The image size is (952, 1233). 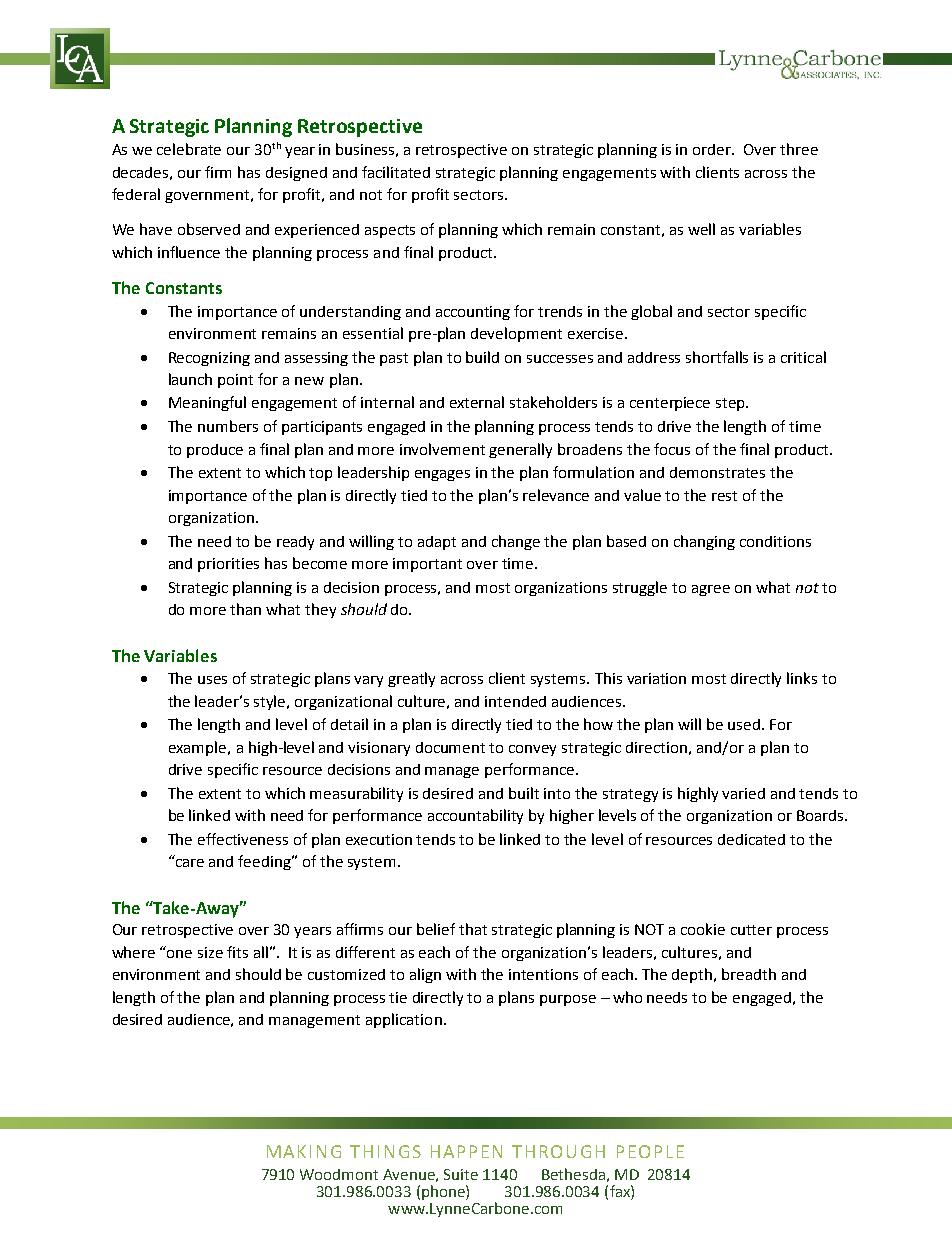 I want to click on engages, so click(x=442, y=475).
